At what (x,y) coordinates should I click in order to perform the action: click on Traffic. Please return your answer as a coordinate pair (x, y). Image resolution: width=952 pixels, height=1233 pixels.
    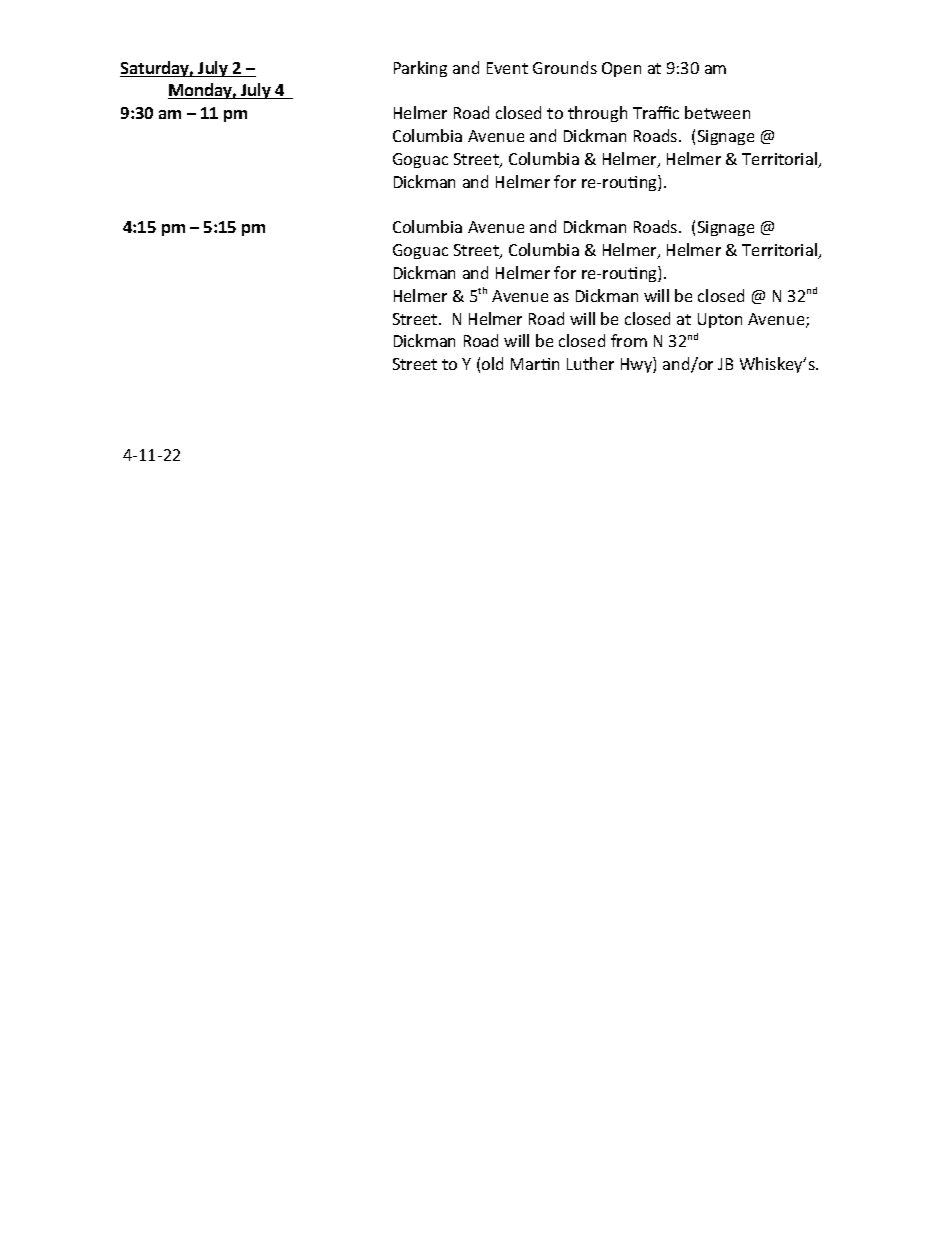
    Looking at the image, I should click on (656, 112).
